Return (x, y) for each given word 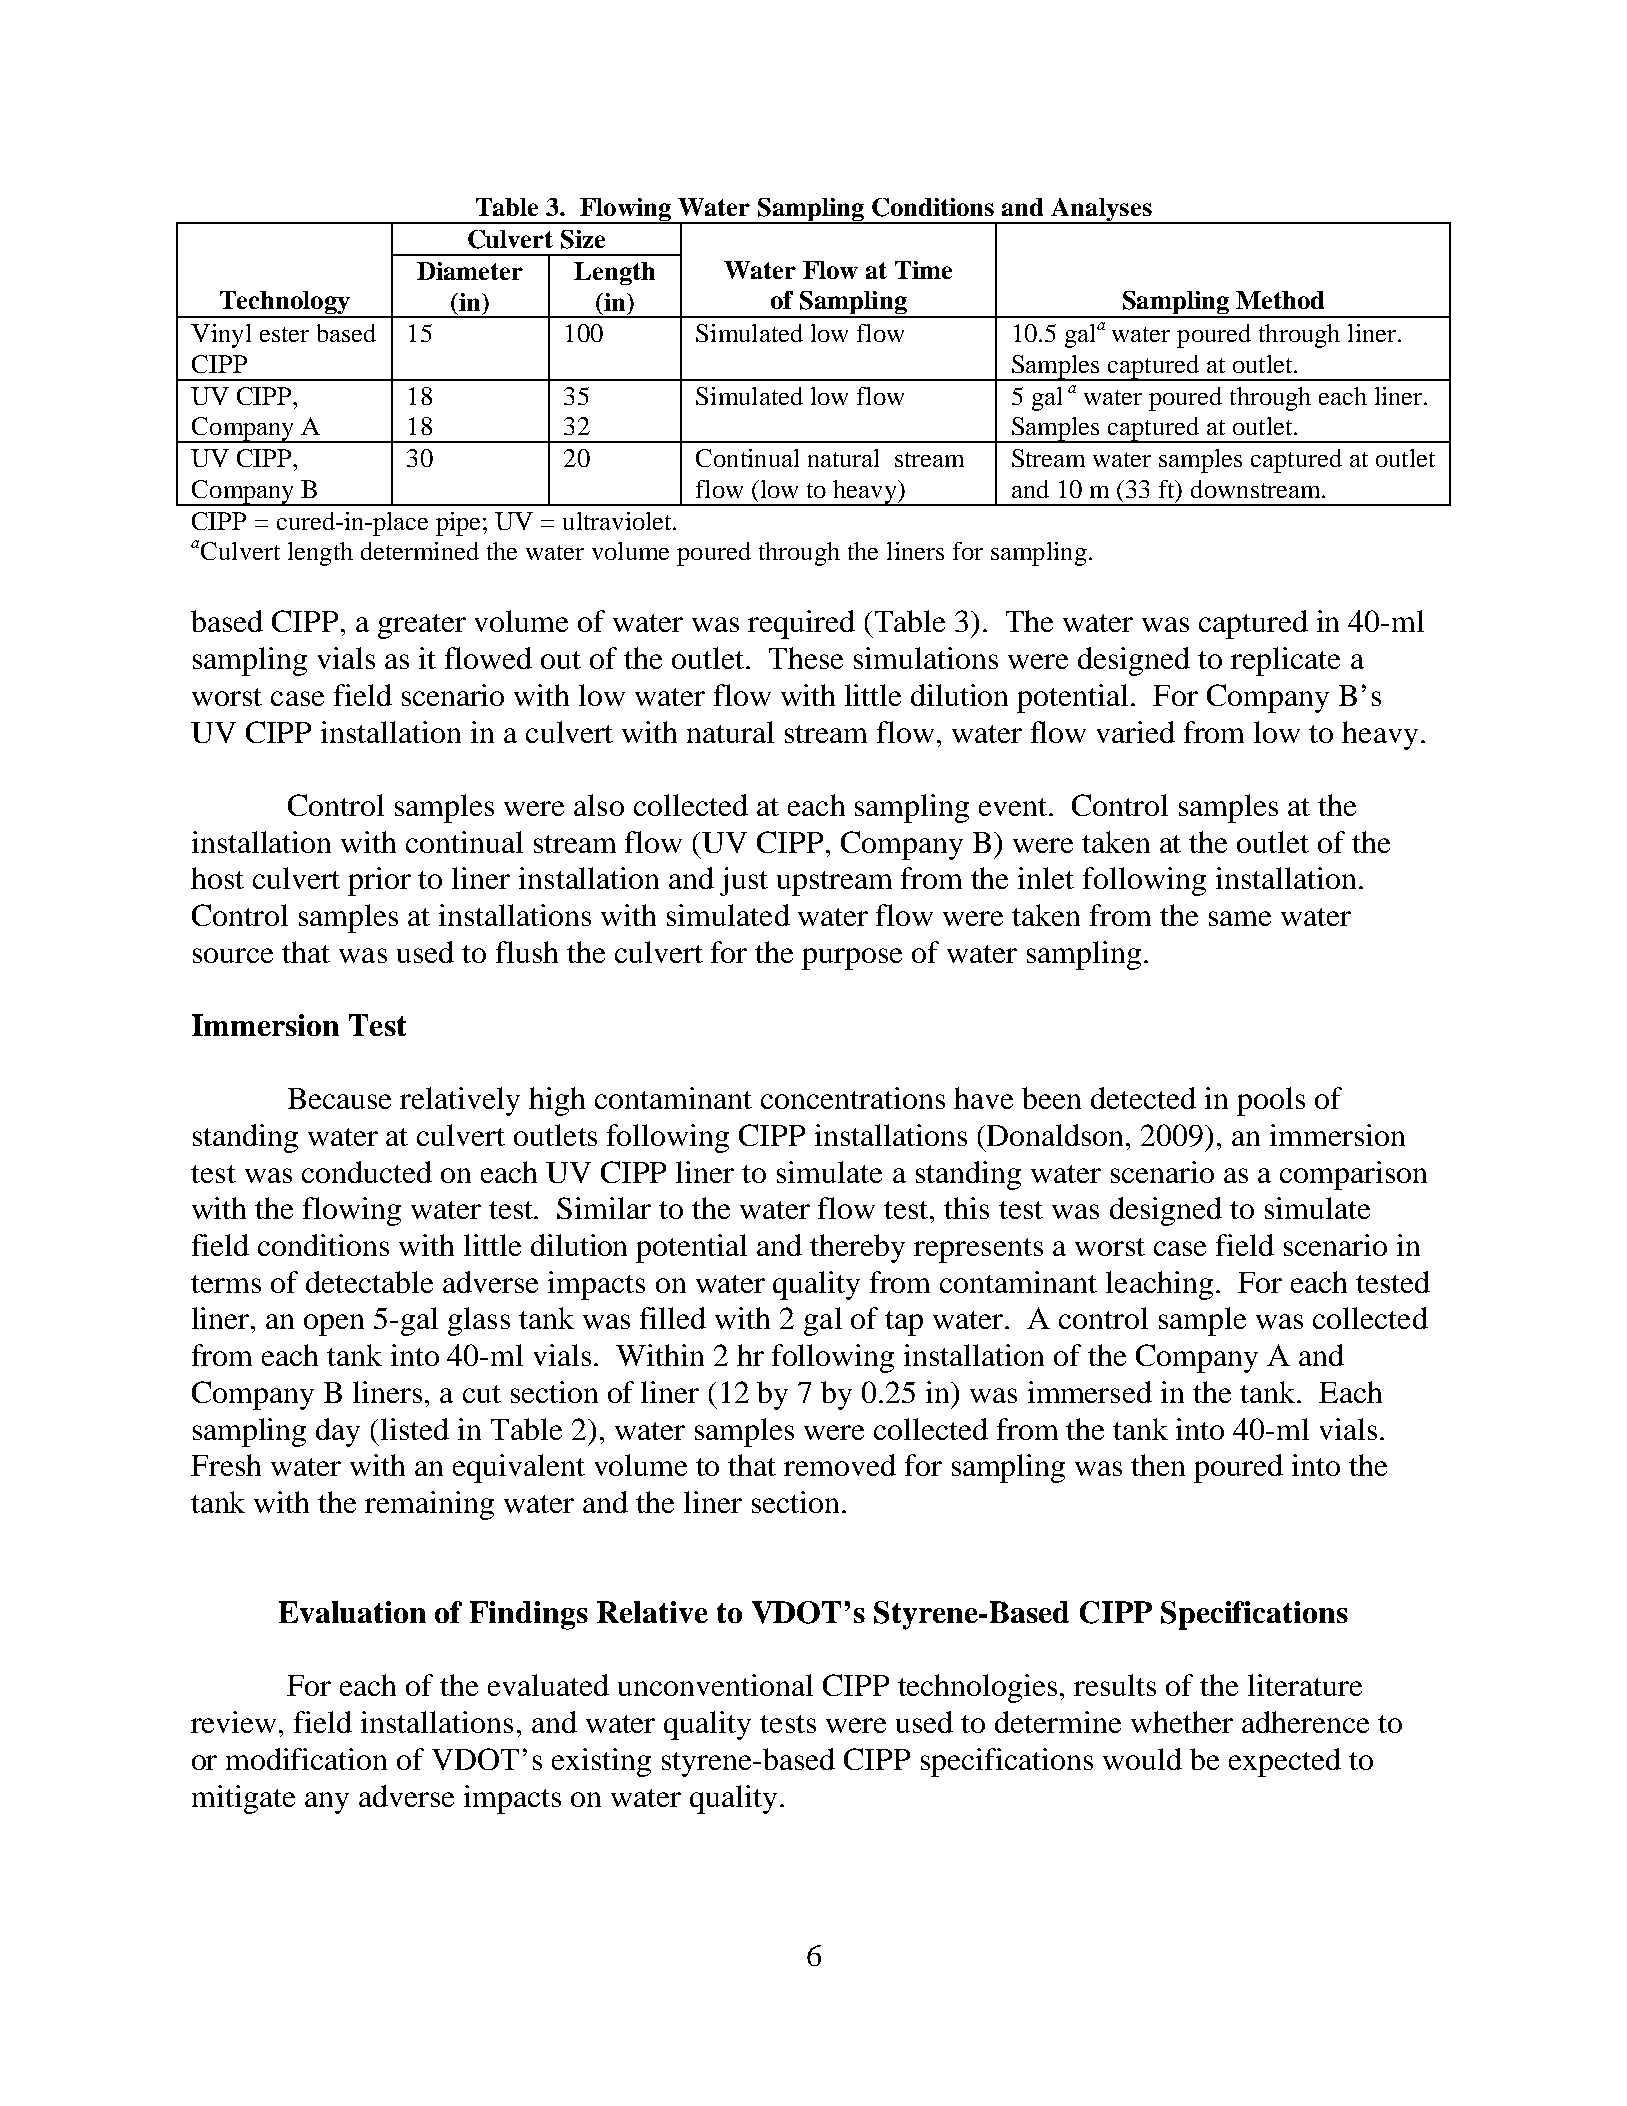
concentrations (853, 1098)
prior (379, 881)
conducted (367, 1172)
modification (306, 1759)
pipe (460, 524)
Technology (284, 304)
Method (1280, 300)
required (801, 624)
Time (923, 270)
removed (840, 1465)
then (1158, 1465)
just (744, 881)
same (1240, 918)
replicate (1285, 661)
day (338, 1432)
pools (1271, 1101)
